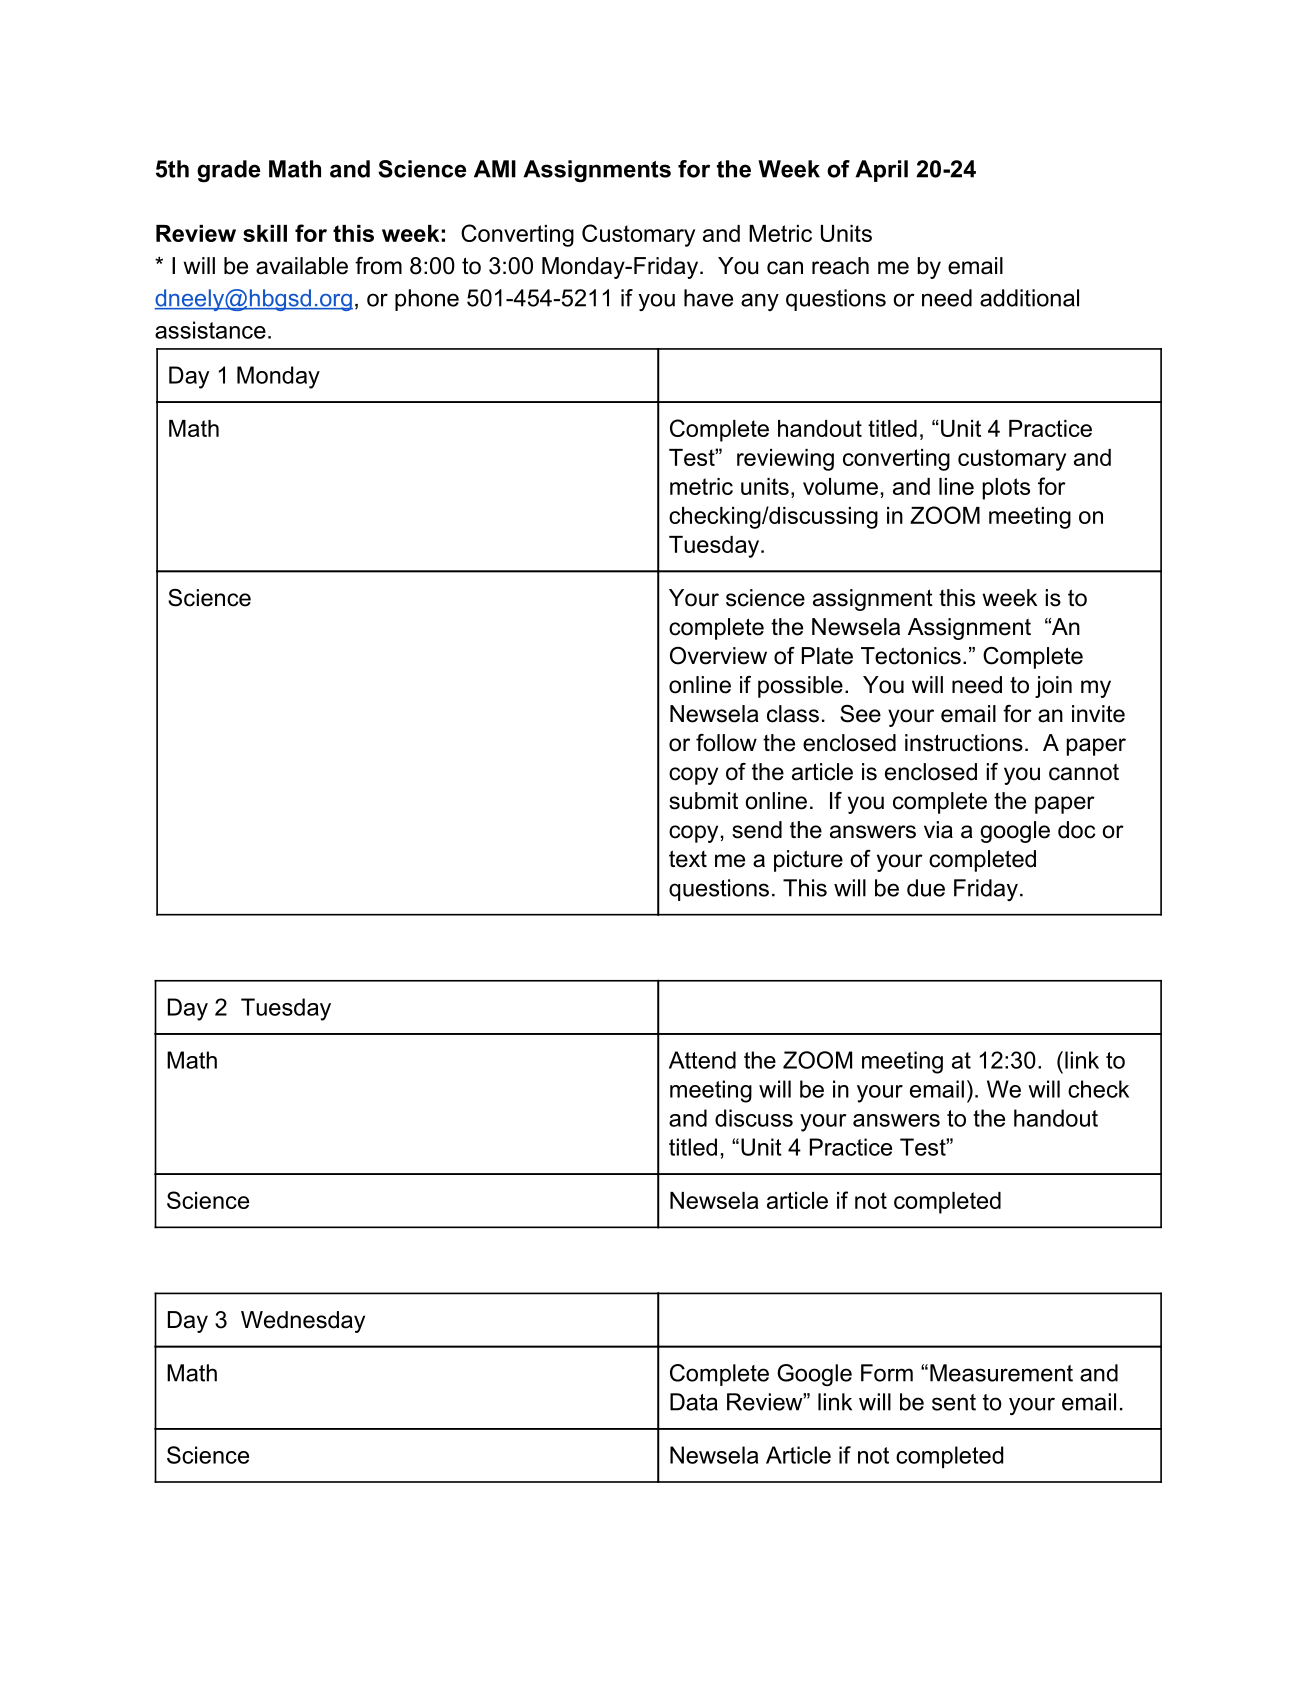 This screenshot has height=1702, width=1315. What do you see at coordinates (210, 330) in the screenshot?
I see `assistance` at bounding box center [210, 330].
